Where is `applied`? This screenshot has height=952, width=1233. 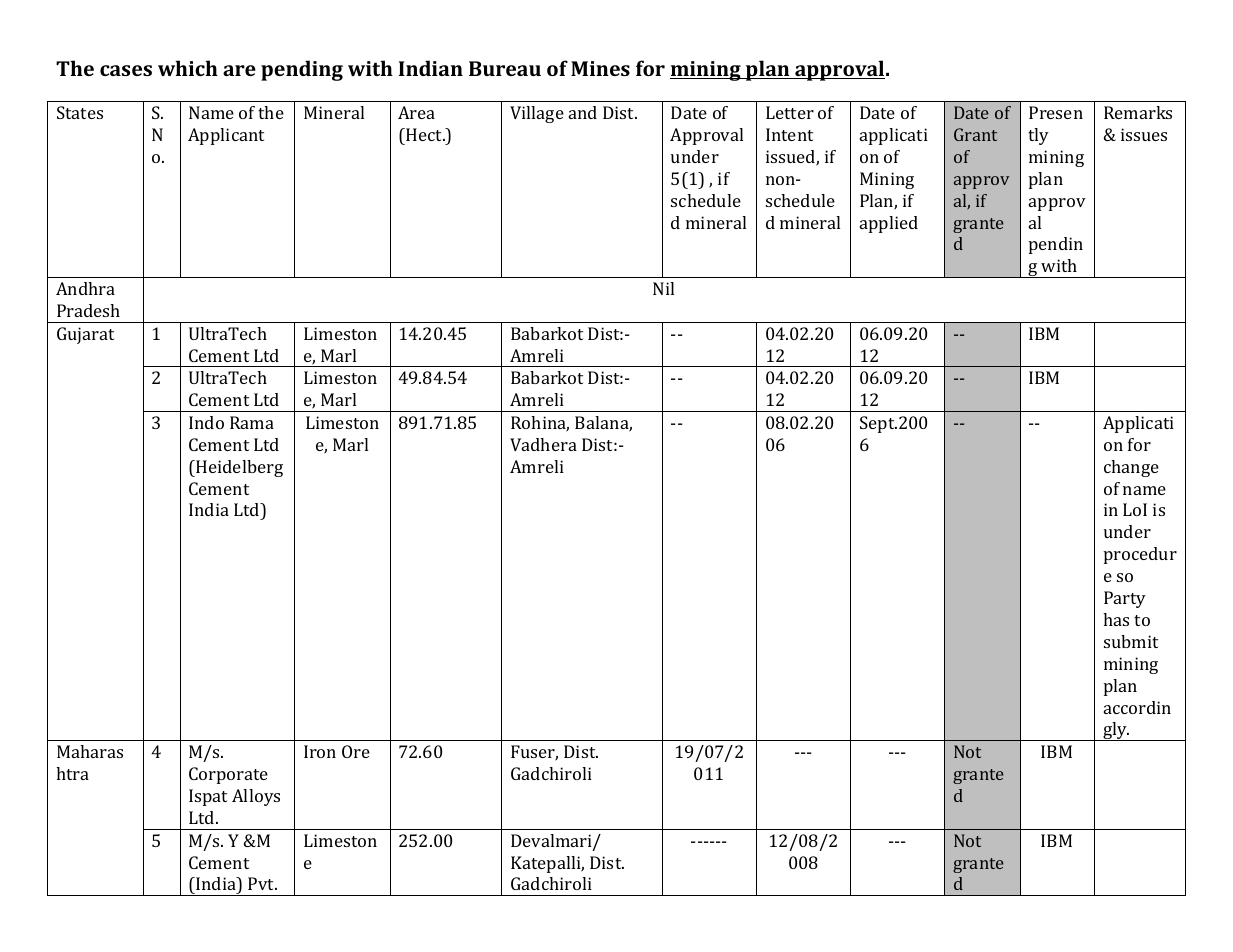
applied is located at coordinates (889, 224).
